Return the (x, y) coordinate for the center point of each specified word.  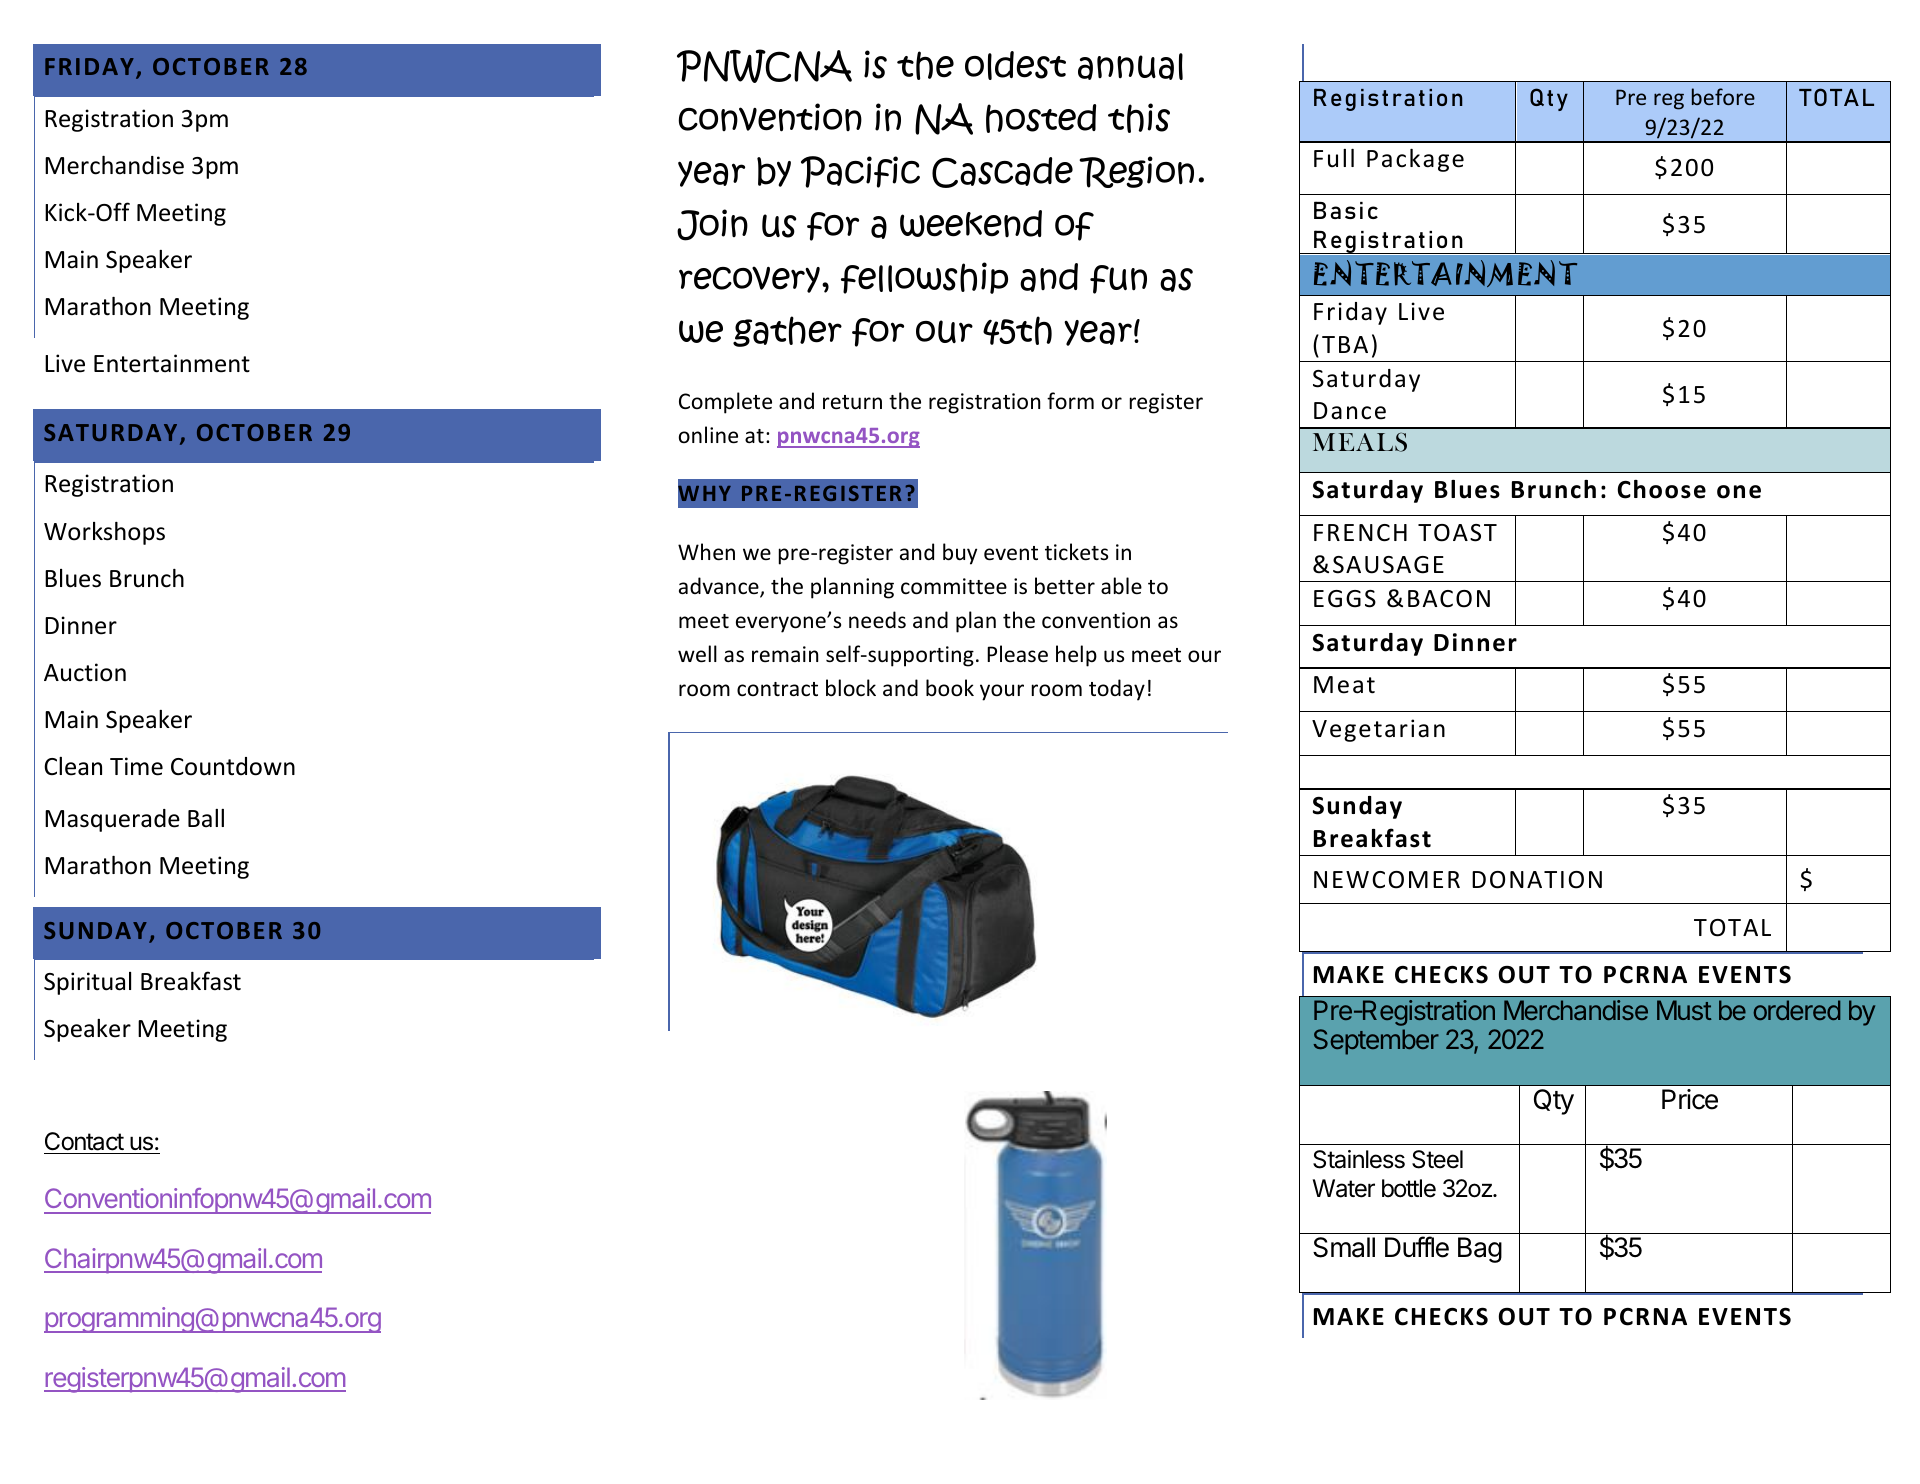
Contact (84, 1141)
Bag (1480, 1250)
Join (712, 225)
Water (1344, 1188)
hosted (1041, 118)
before (1723, 96)
